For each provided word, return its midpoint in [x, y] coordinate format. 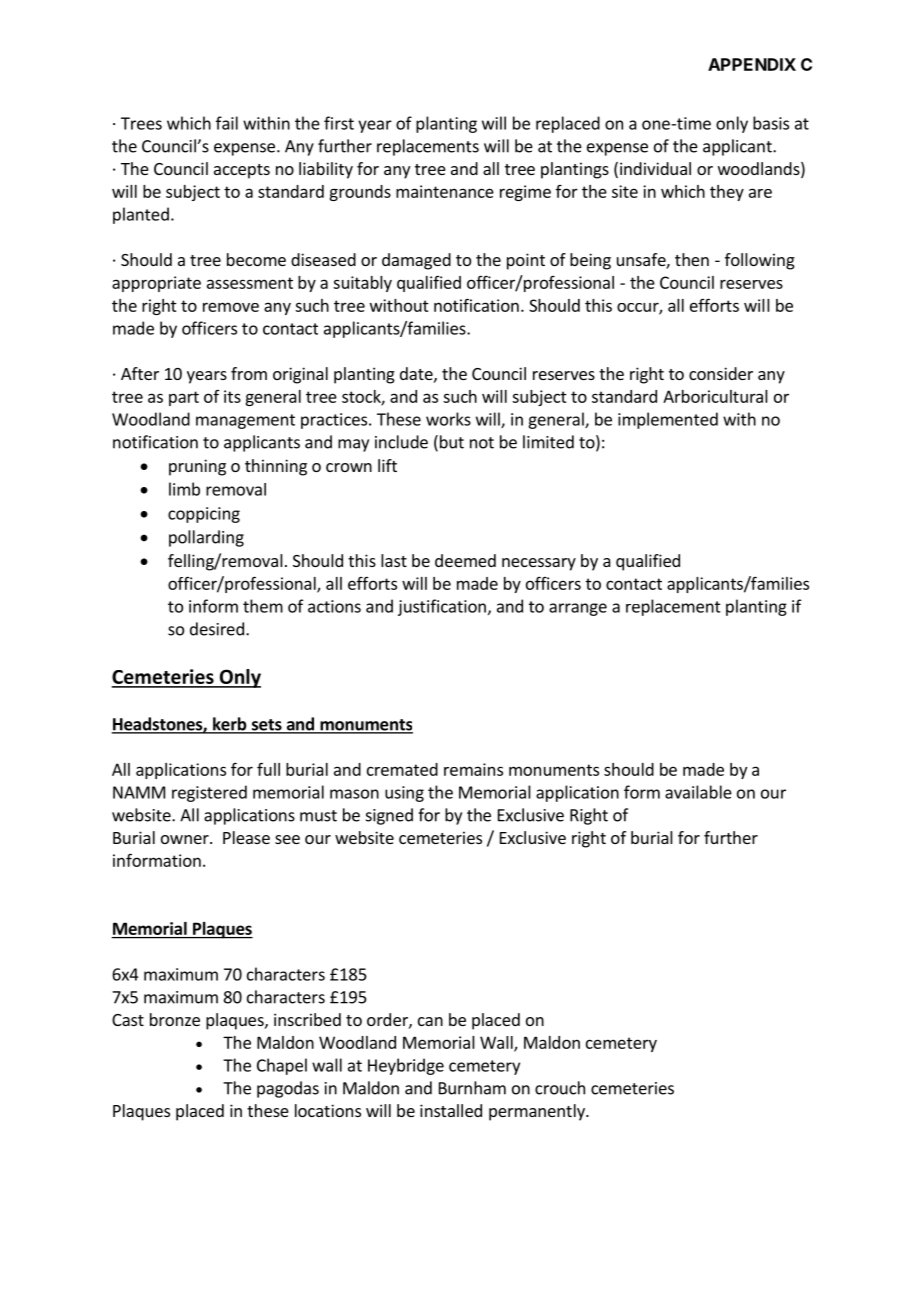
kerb [230, 725]
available [698, 792]
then [692, 259]
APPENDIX [752, 64]
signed [389, 816]
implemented [668, 420]
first [339, 123]
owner [186, 839]
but [452, 442]
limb [184, 489]
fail [227, 123]
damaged [416, 261]
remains [473, 769]
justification [442, 607]
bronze [175, 1019]
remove [231, 307]
